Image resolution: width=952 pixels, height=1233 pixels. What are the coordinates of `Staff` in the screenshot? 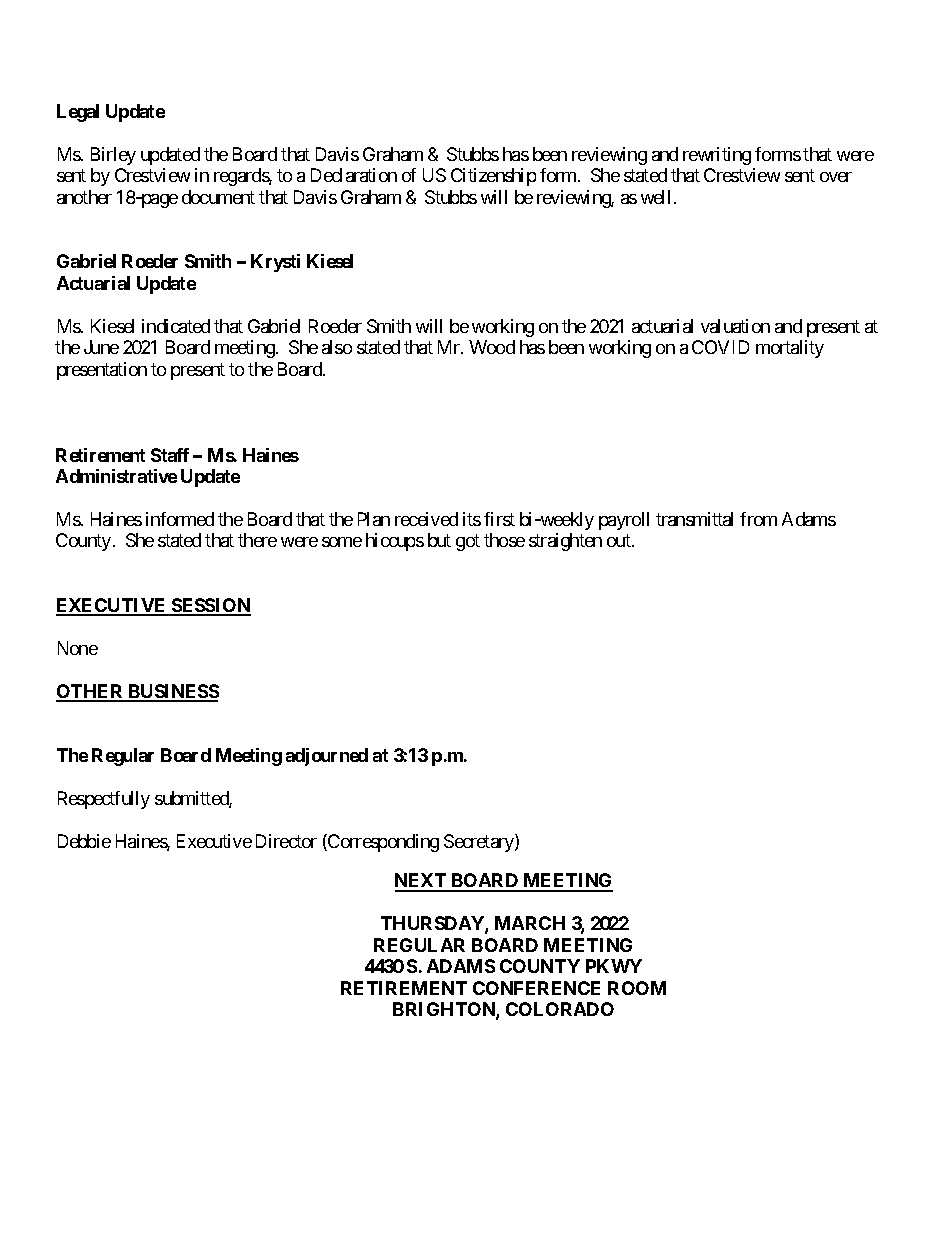 It's located at (170, 455).
